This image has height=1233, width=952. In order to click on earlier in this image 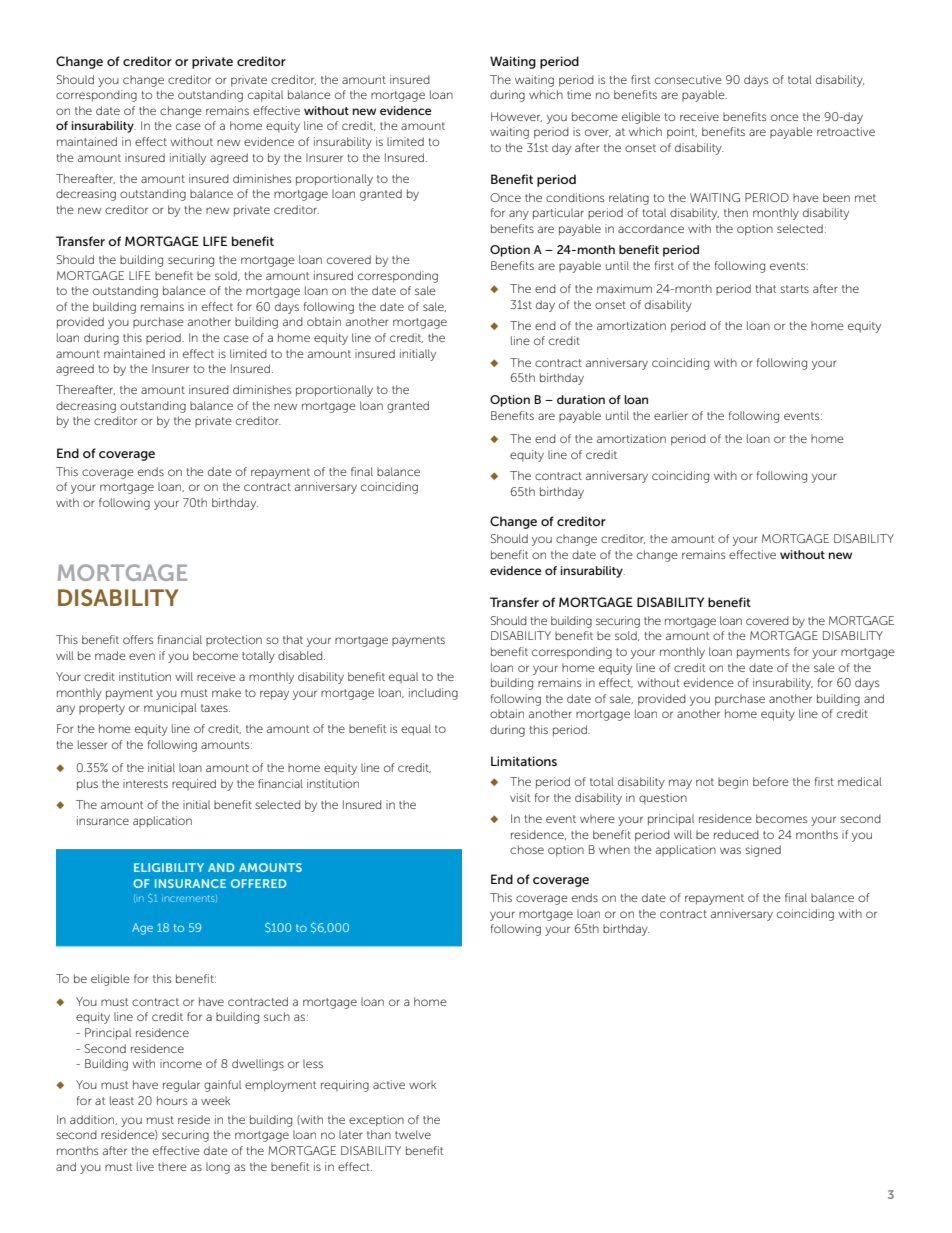, I will do `click(671, 415)`.
